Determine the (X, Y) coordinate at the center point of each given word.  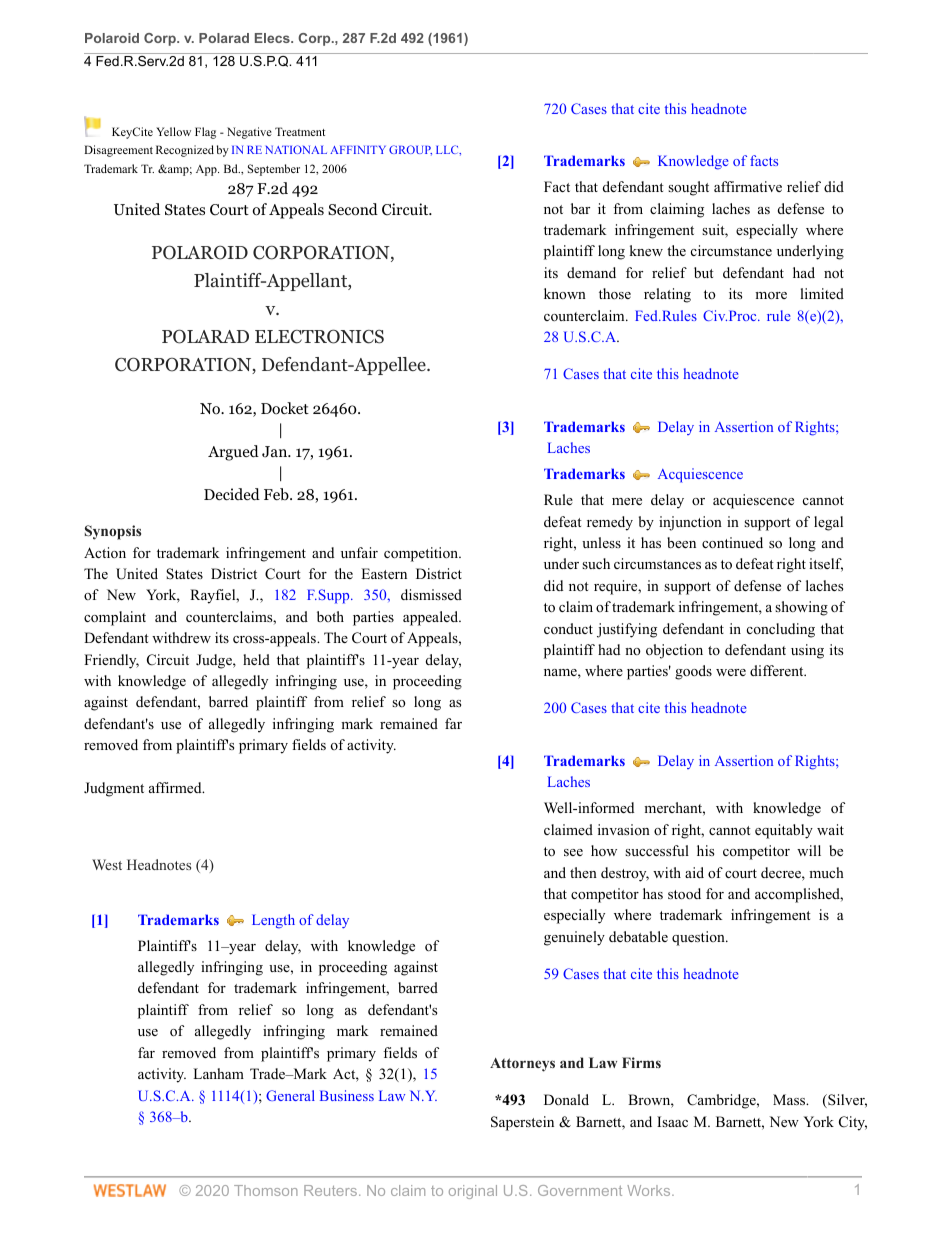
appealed (432, 618)
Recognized (185, 151)
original (473, 1192)
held (256, 659)
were (731, 672)
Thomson (266, 1190)
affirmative (748, 186)
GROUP (410, 150)
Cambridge (722, 1101)
